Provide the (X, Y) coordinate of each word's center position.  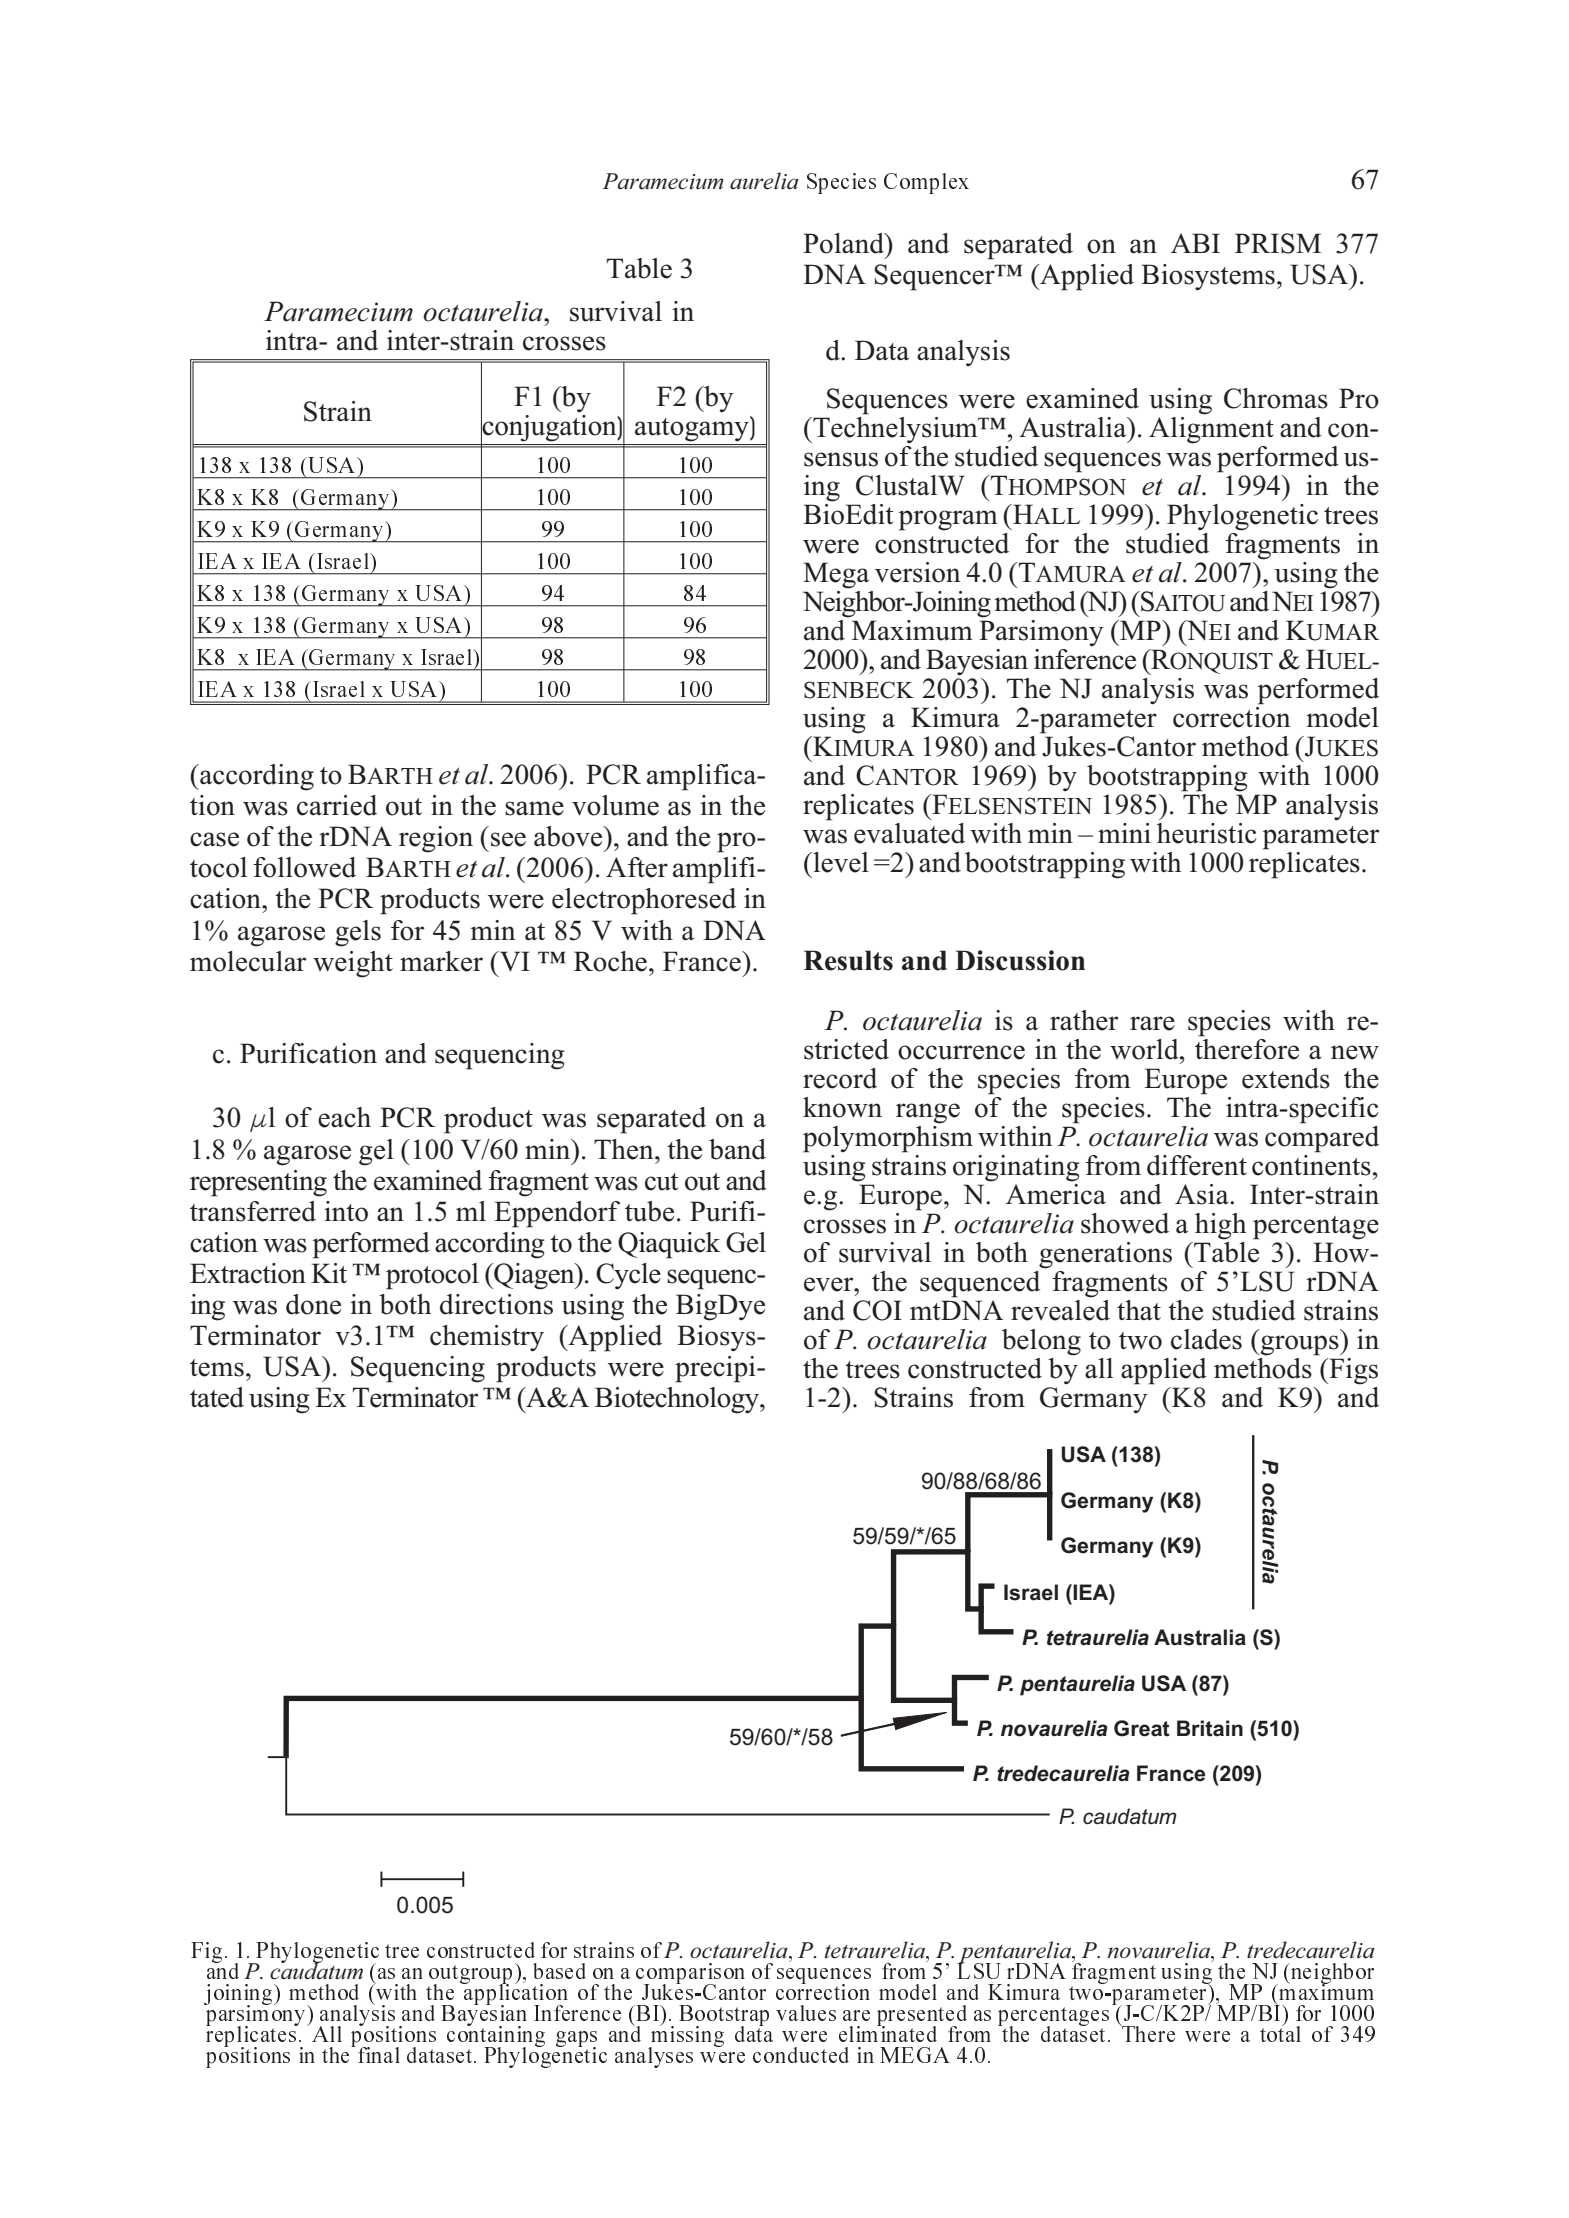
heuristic (1207, 833)
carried (337, 805)
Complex (926, 183)
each (344, 1117)
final (377, 2054)
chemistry (487, 1338)
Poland (844, 243)
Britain (1210, 1728)
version (918, 572)
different (1197, 1165)
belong (1041, 1342)
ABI (1195, 243)
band (737, 1149)
